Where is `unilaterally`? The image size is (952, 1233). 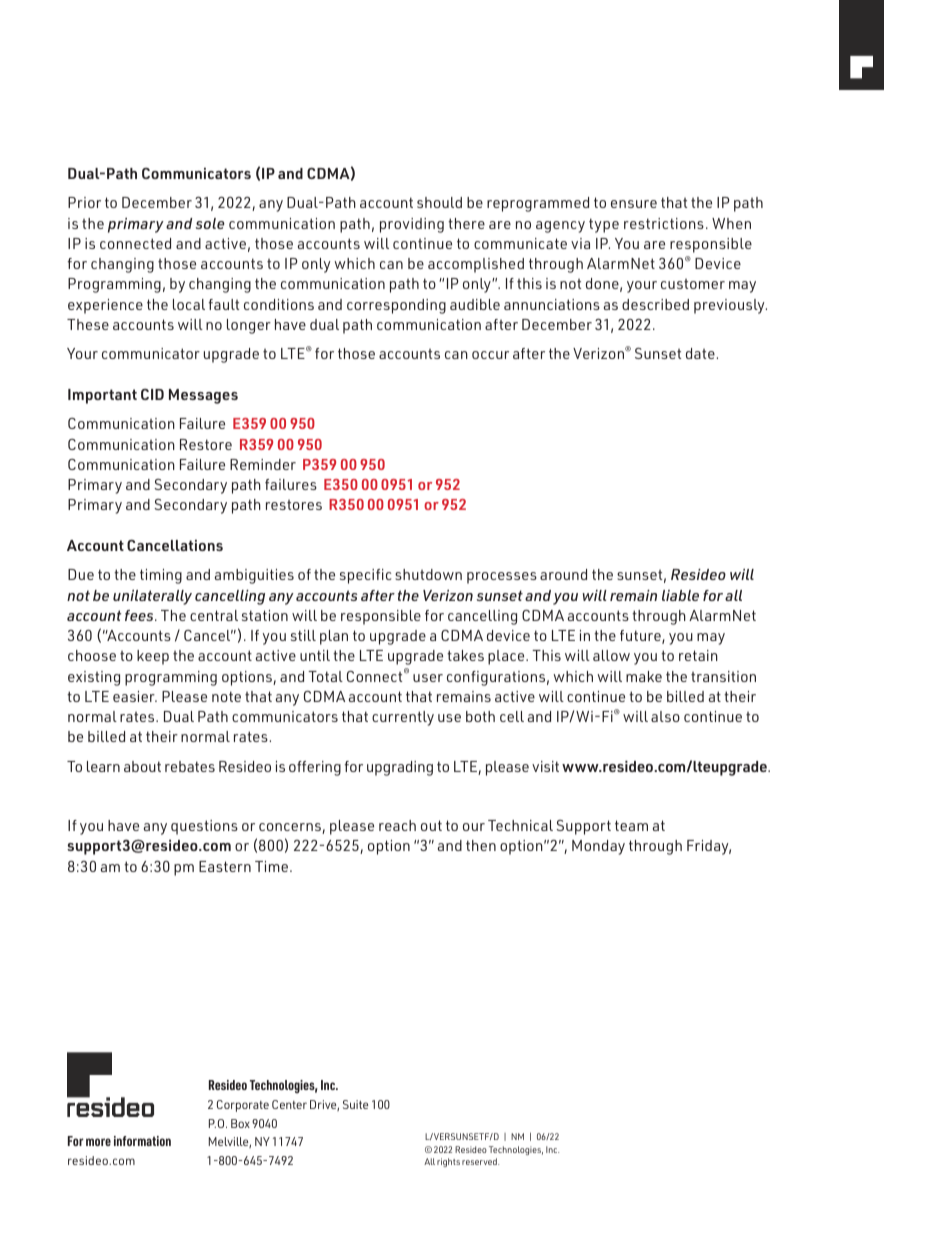
unilaterally is located at coordinates (152, 597).
